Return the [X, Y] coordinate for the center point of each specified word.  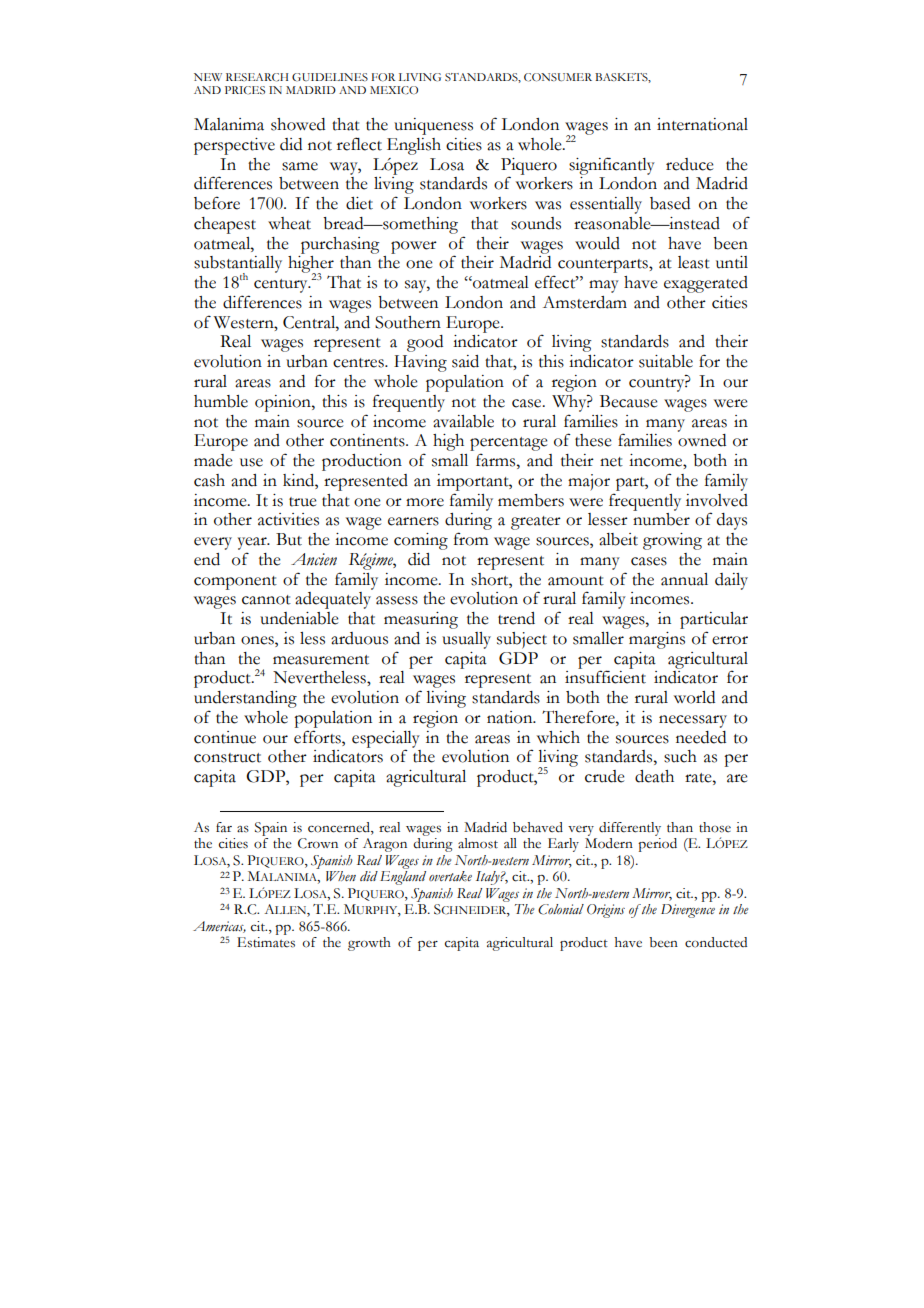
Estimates [266, 942]
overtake [450, 876]
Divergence [688, 911]
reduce [690, 164]
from [471, 539]
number [661, 519]
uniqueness [433, 126]
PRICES [245, 90]
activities [288, 519]
